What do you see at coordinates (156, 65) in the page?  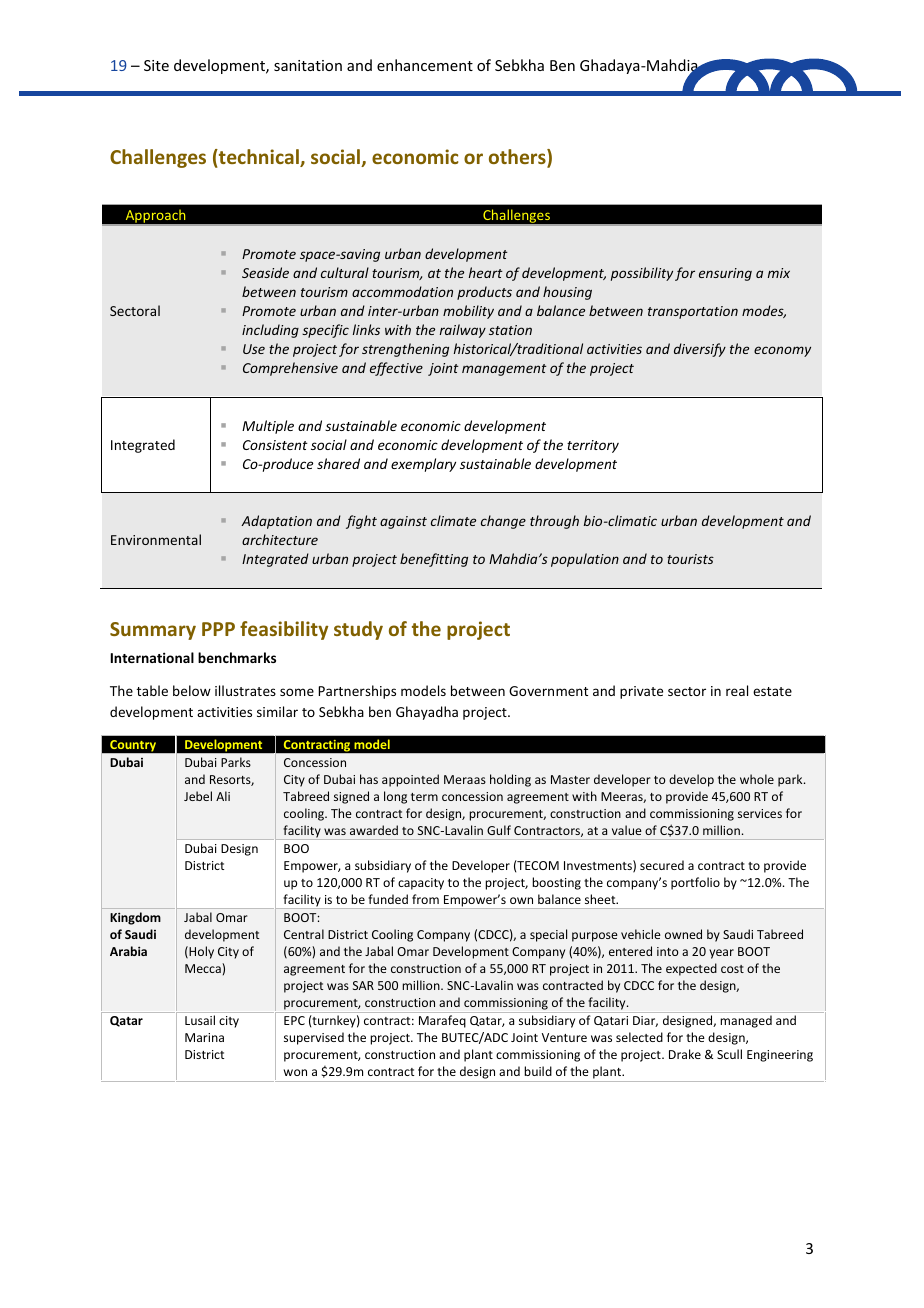 I see `Site` at bounding box center [156, 65].
